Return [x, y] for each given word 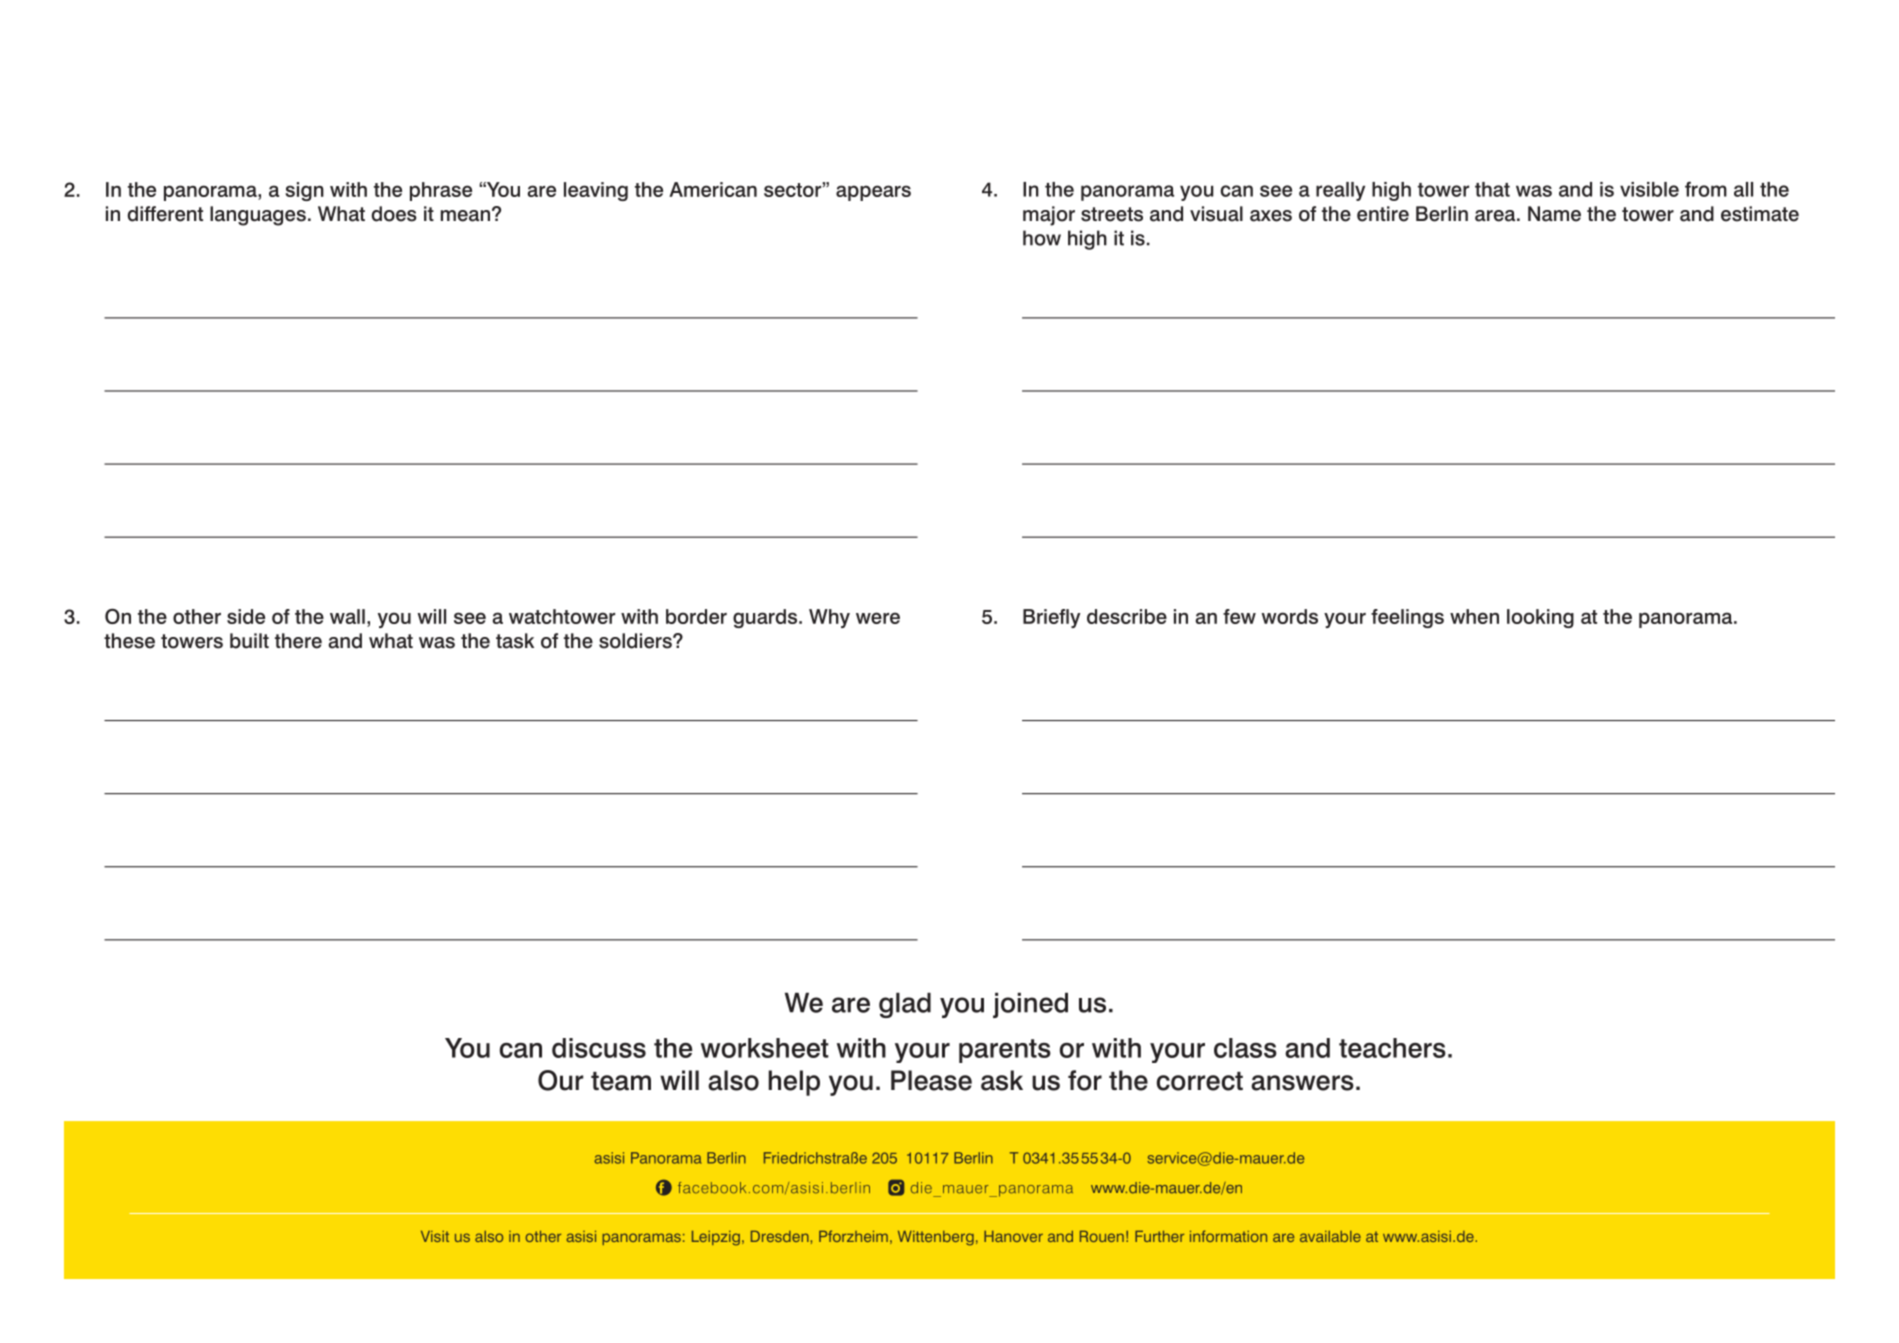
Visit [435, 1236]
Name [1554, 214]
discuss [599, 1048]
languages [258, 216]
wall [347, 616]
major [1049, 216]
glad [905, 1005]
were [878, 618]
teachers [1392, 1048]
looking [1540, 618]
